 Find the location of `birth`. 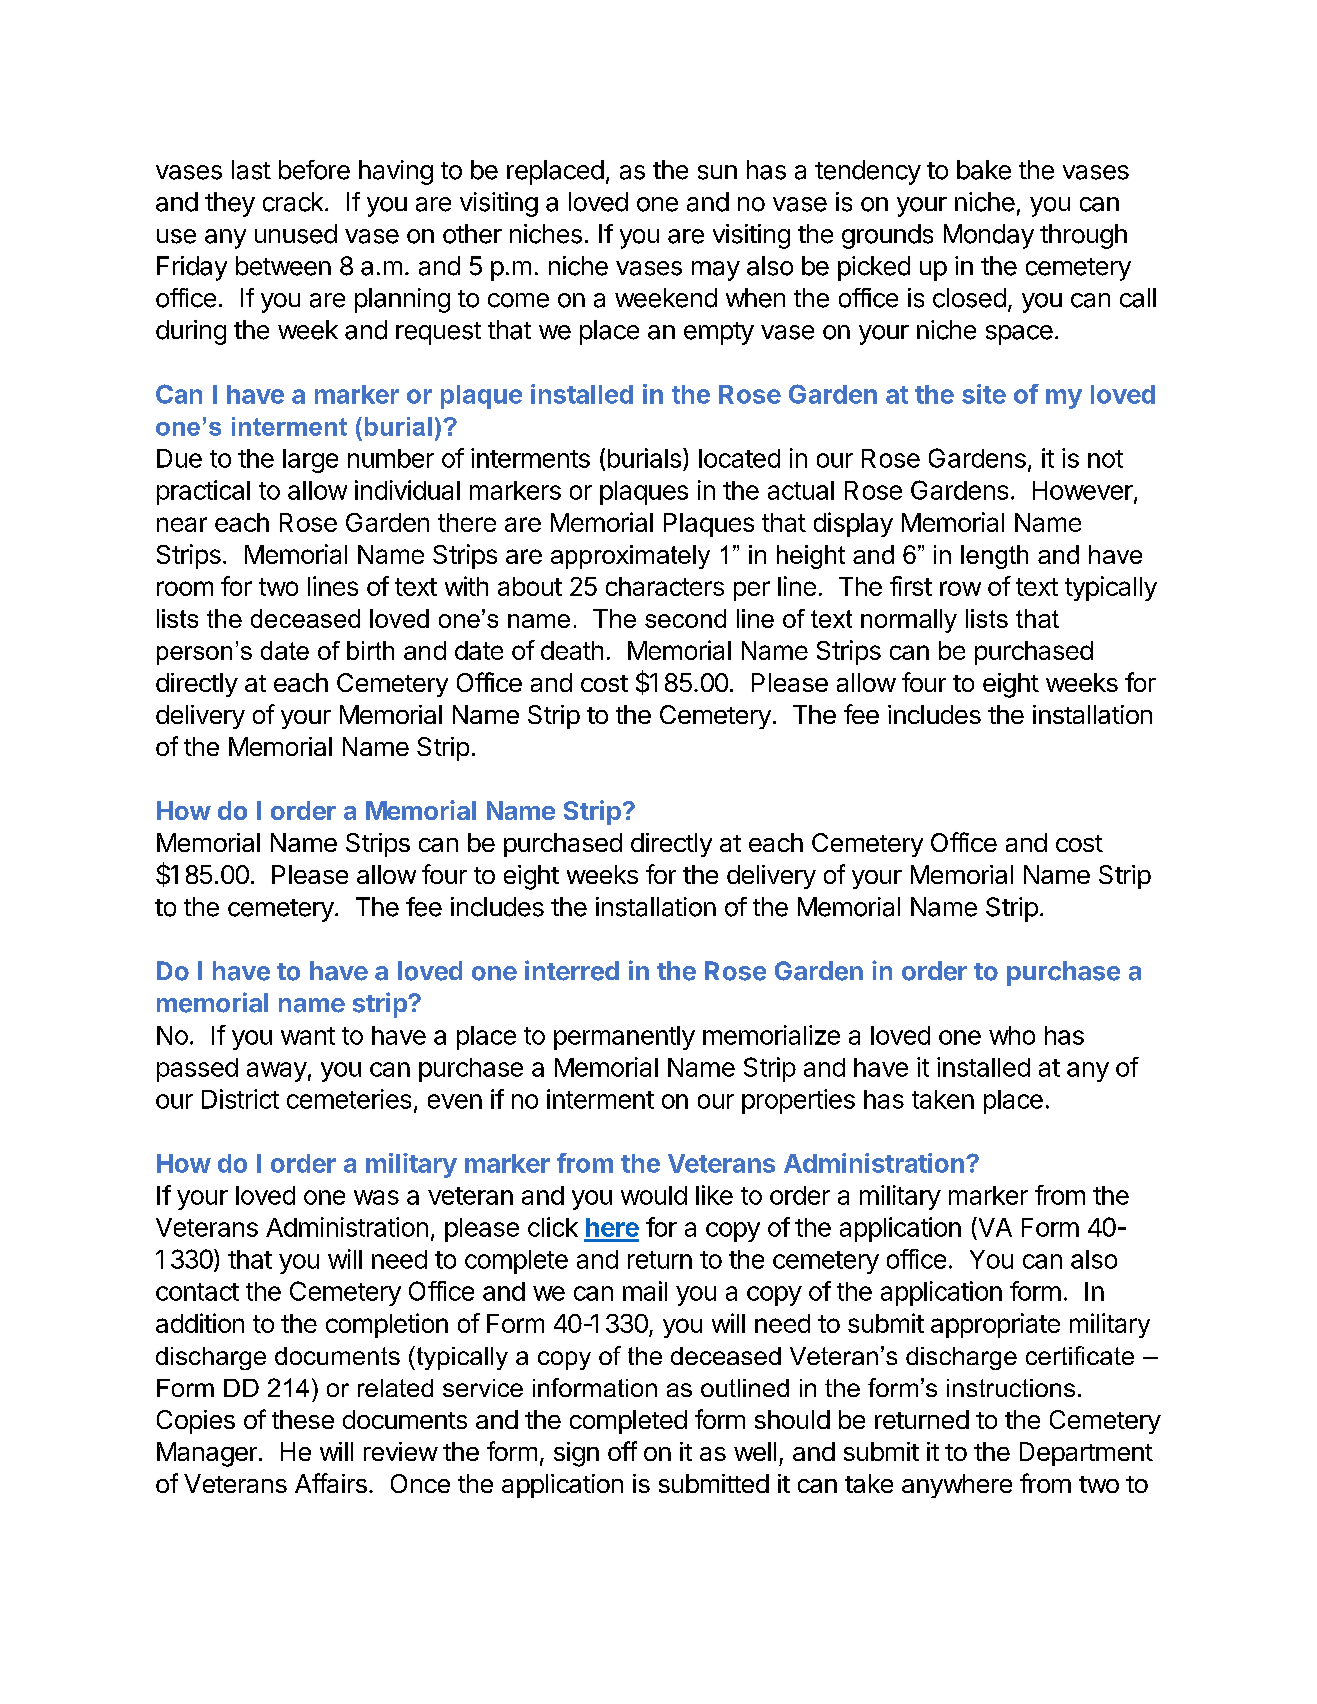

birth is located at coordinates (370, 650).
